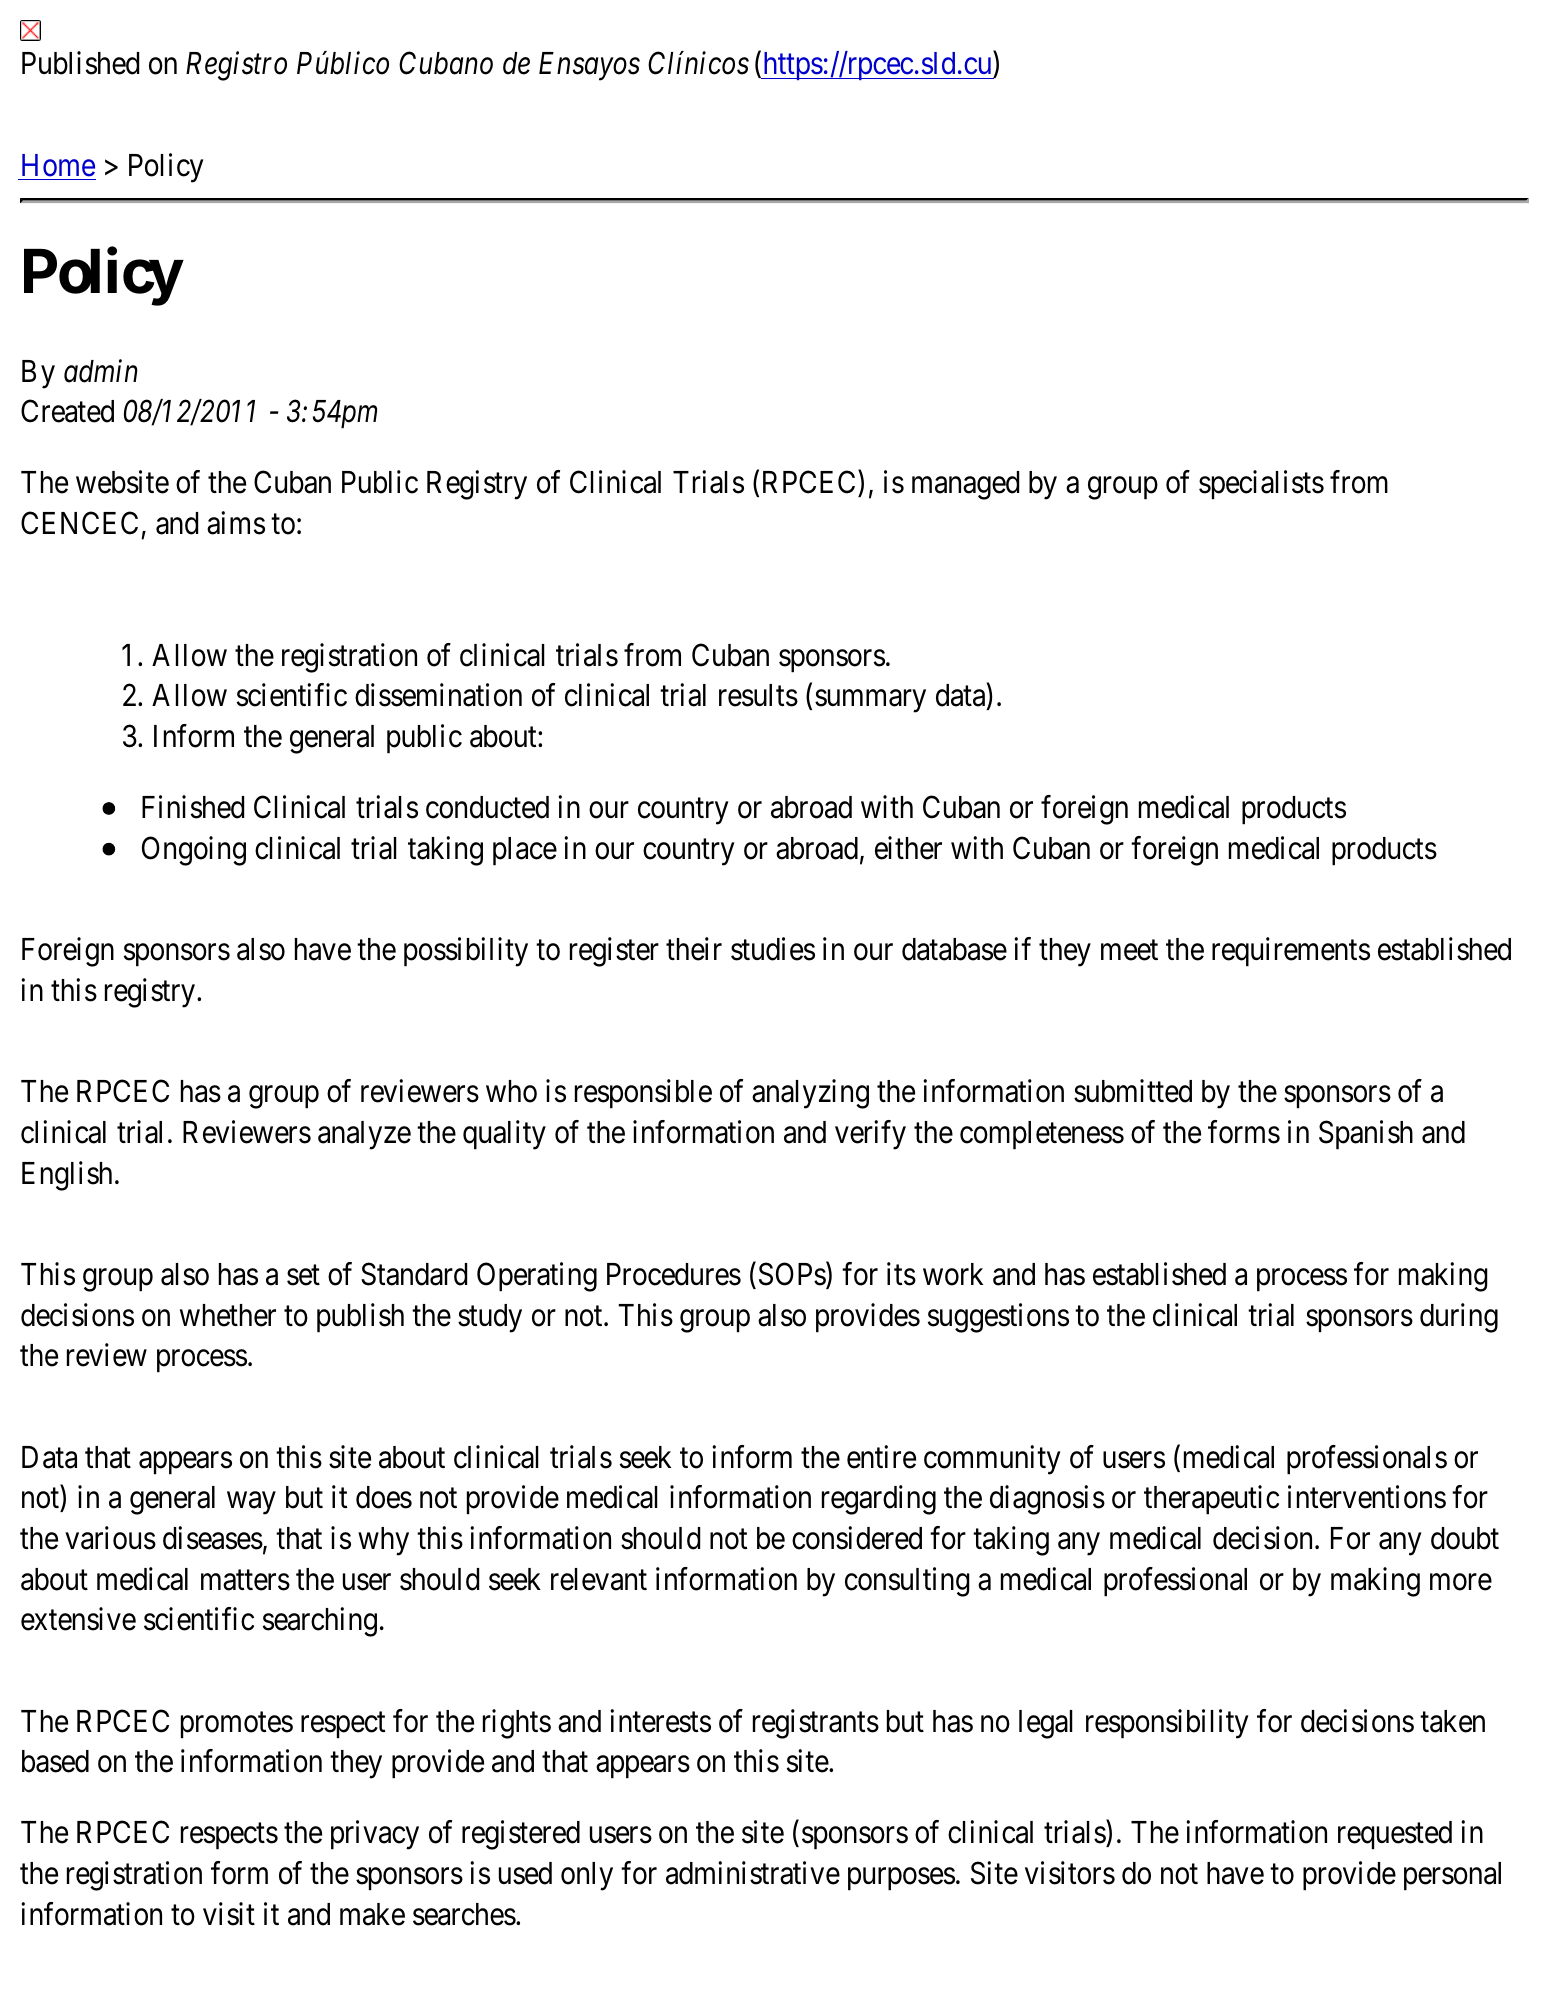  What do you see at coordinates (870, 1135) in the document?
I see `verify` at bounding box center [870, 1135].
